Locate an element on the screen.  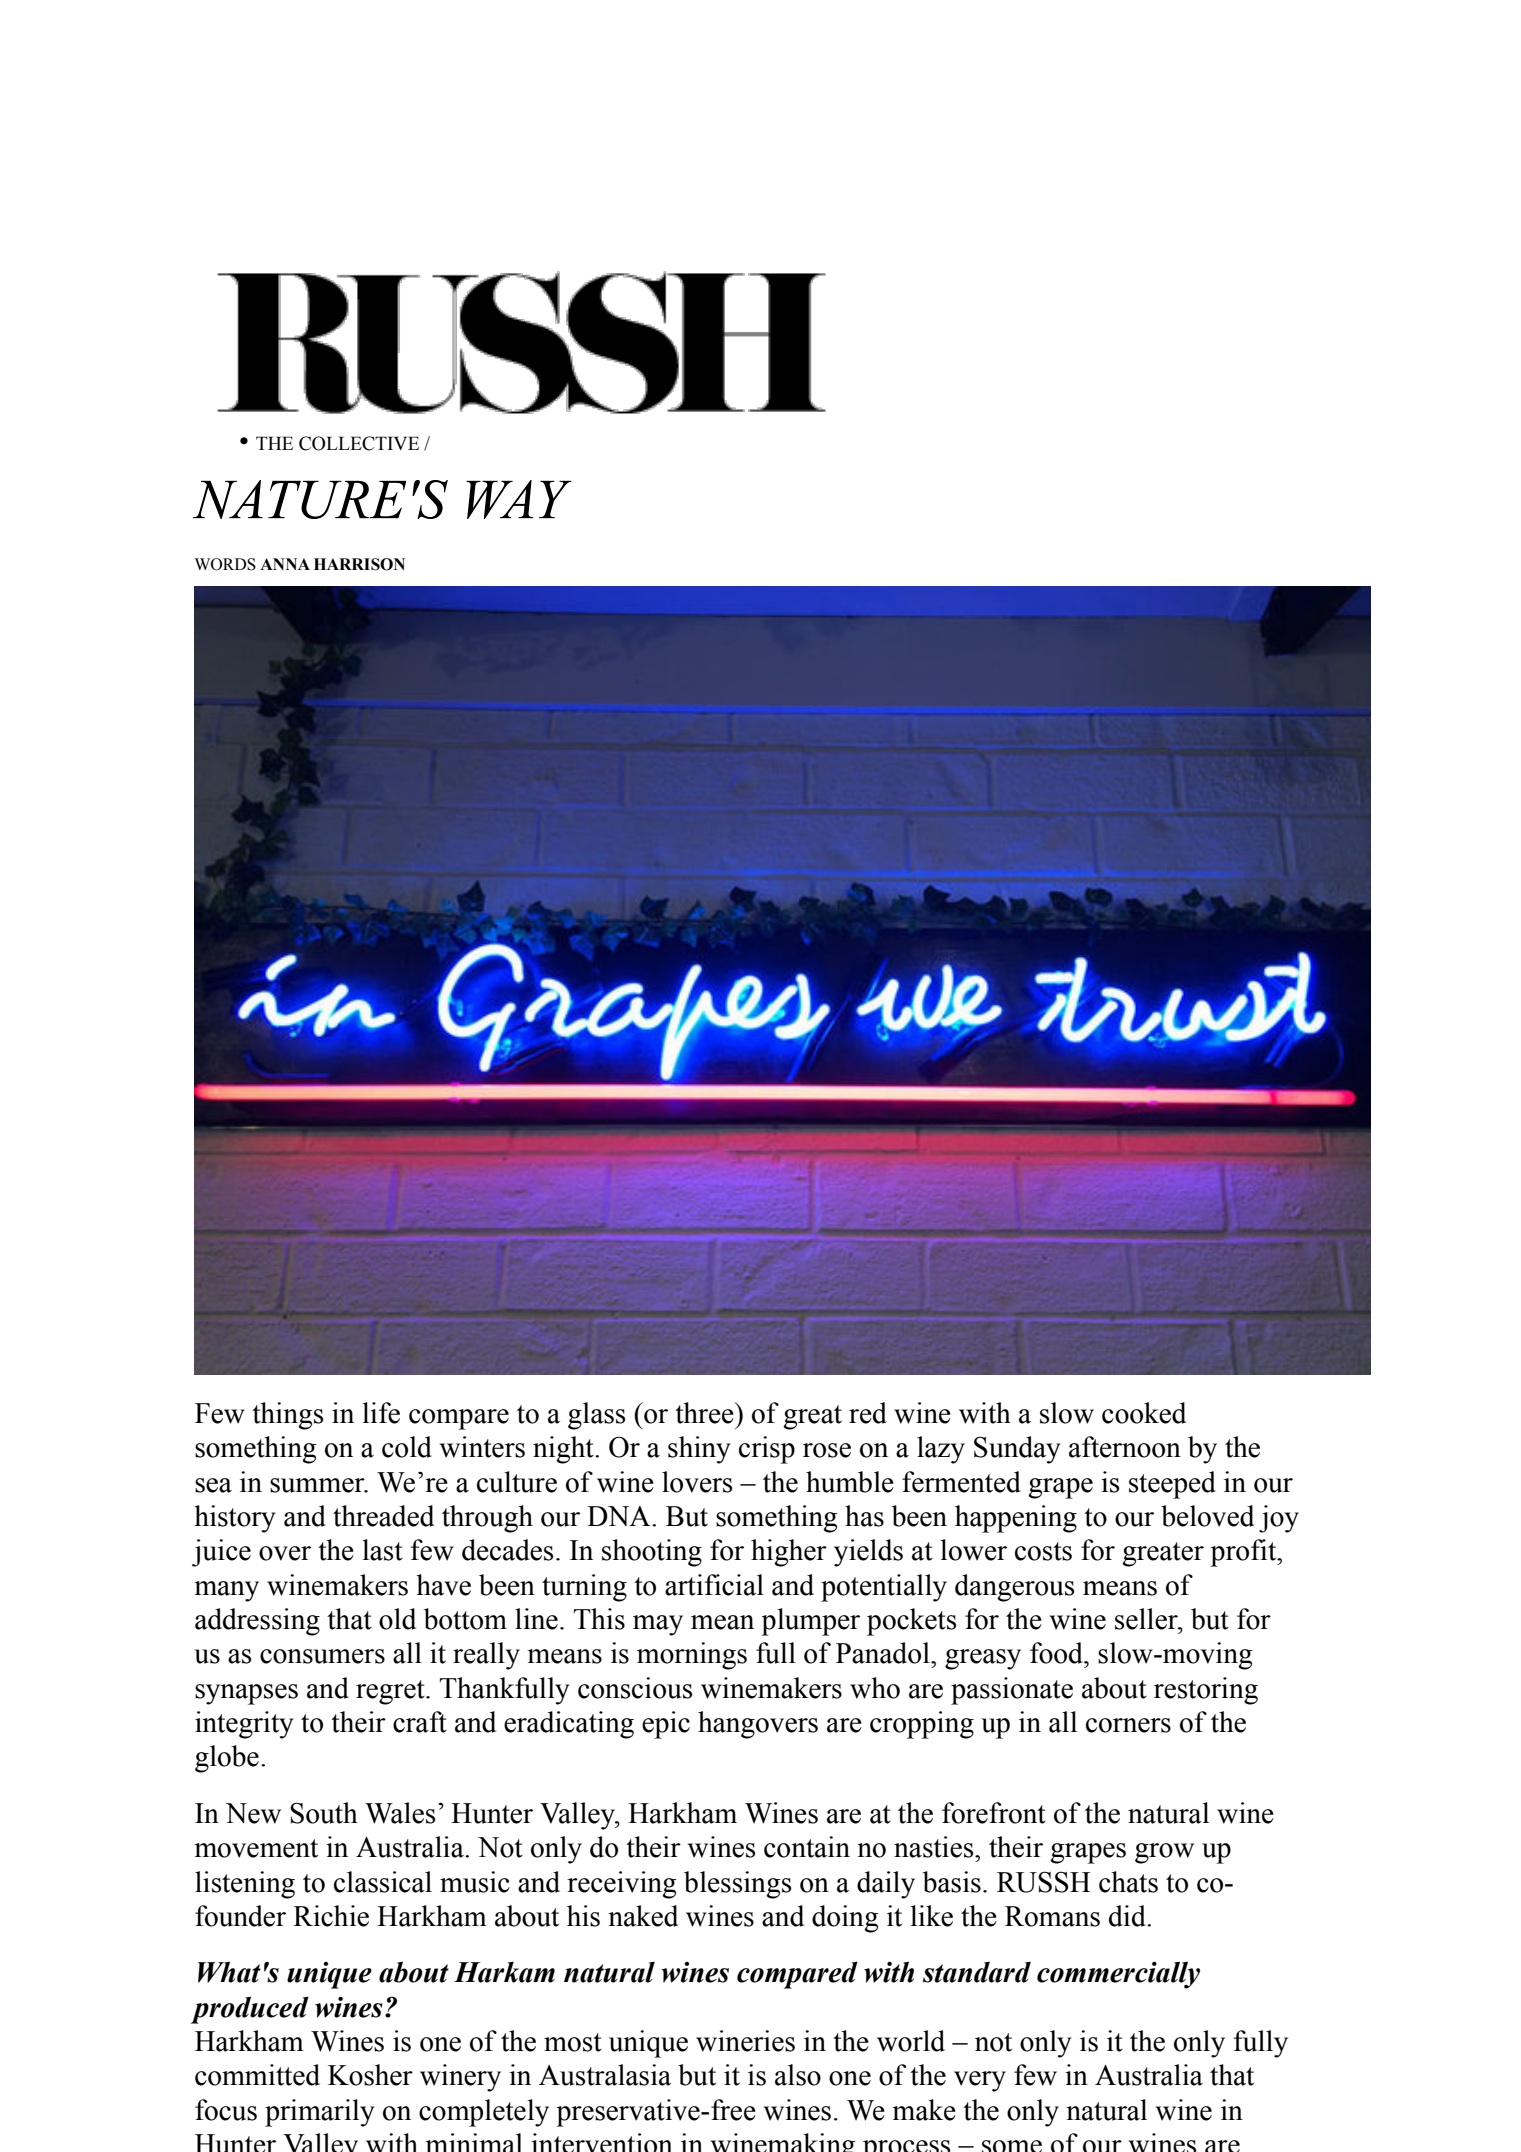
higher is located at coordinates (789, 1553).
